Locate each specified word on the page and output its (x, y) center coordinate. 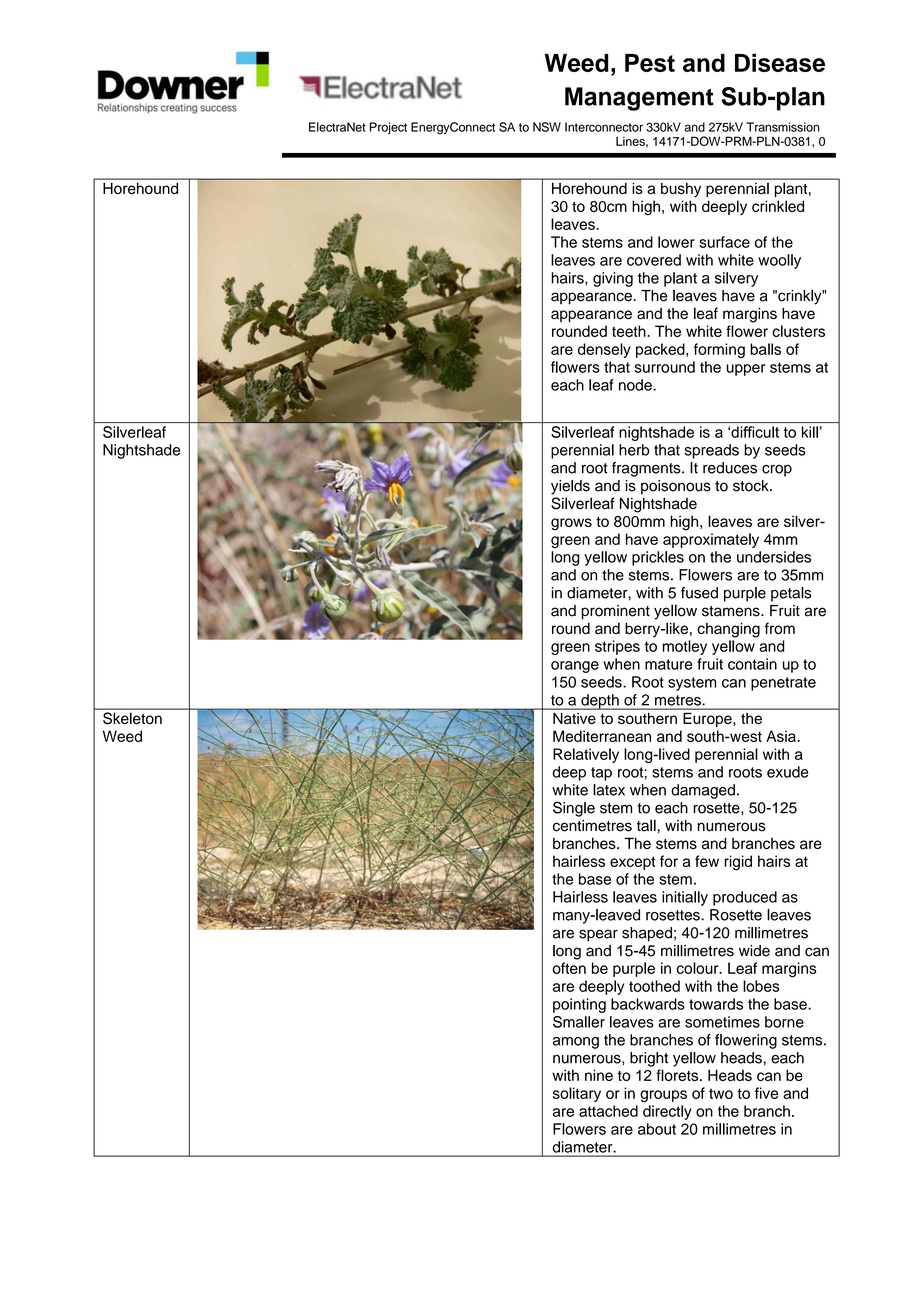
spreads (712, 451)
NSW (547, 127)
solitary (577, 1094)
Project (388, 128)
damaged (703, 791)
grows (571, 524)
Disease (780, 62)
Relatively (586, 755)
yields (570, 487)
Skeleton (132, 718)
